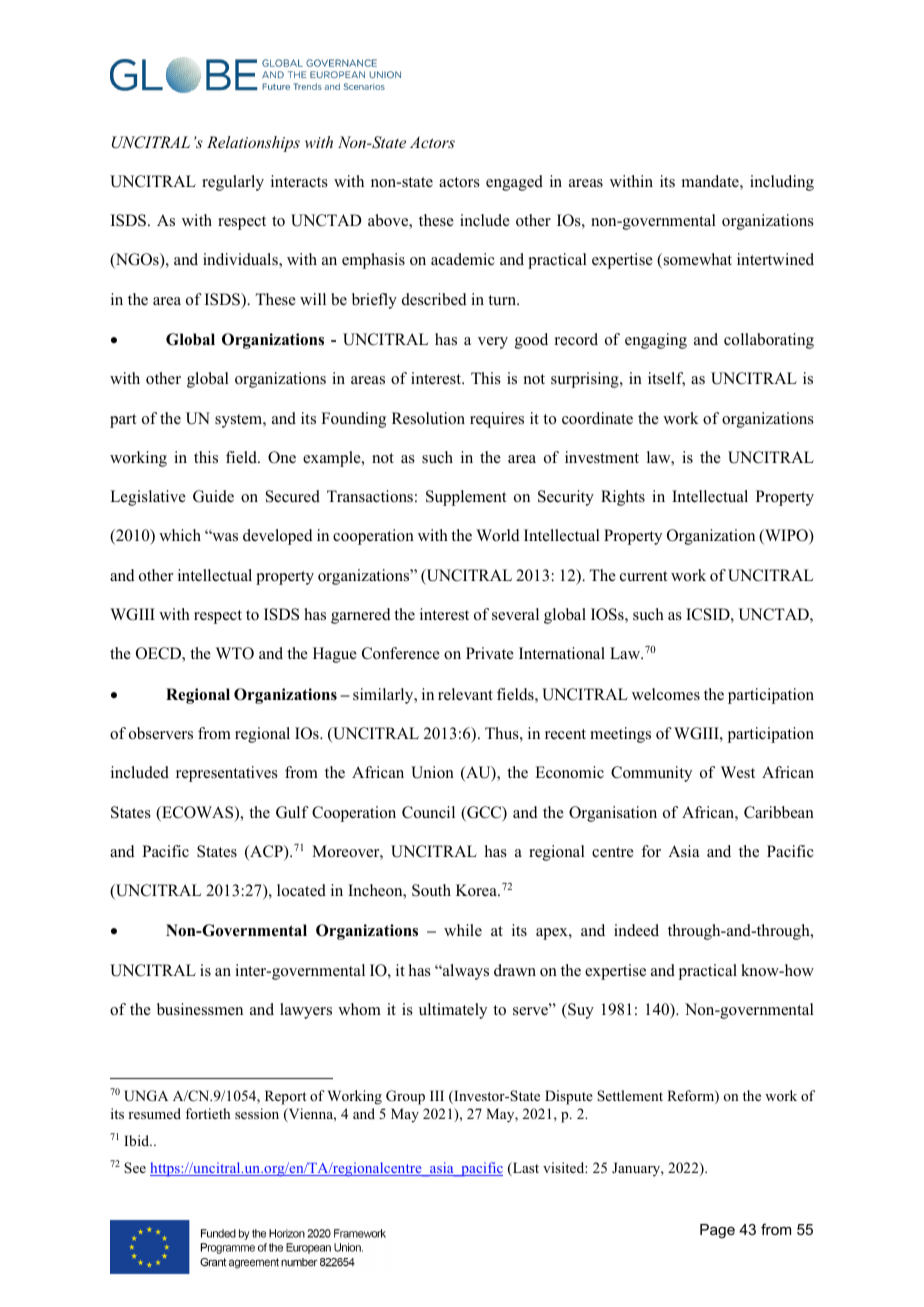 The height and width of the image is (1307, 924). I want to click on welcomes, so click(666, 694).
